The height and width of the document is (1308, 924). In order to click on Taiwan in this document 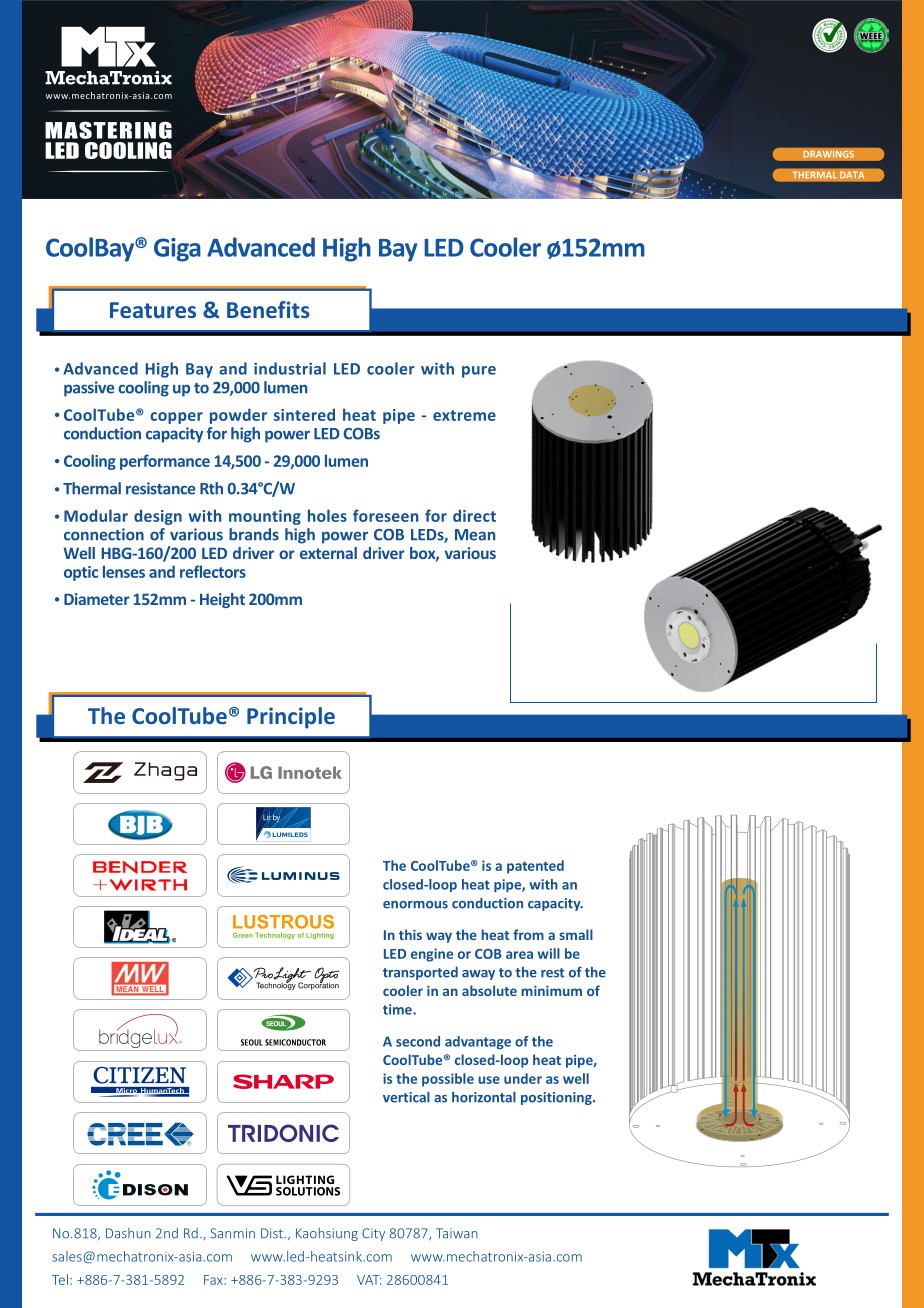, I will do `click(457, 1233)`.
